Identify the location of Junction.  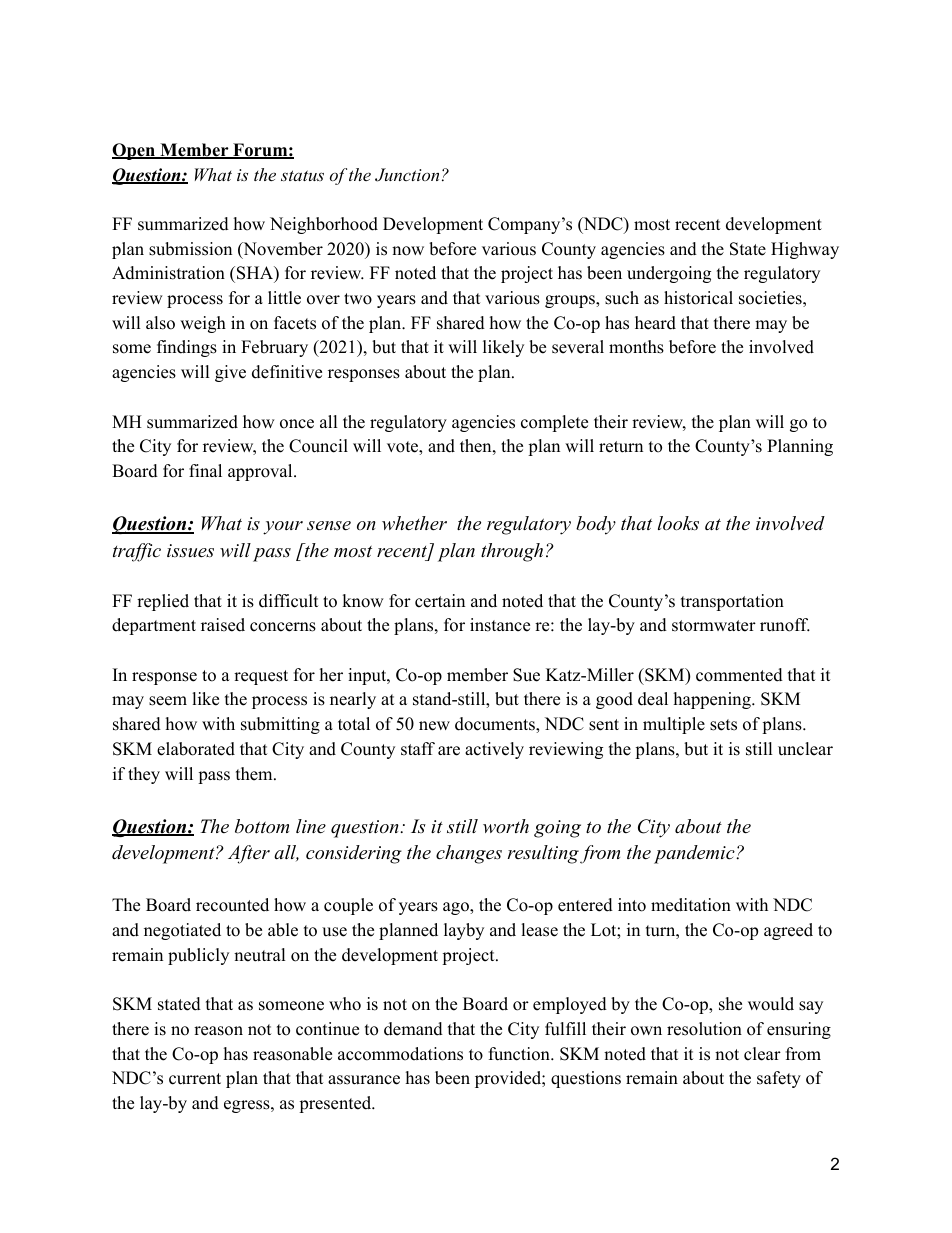
(407, 175).
